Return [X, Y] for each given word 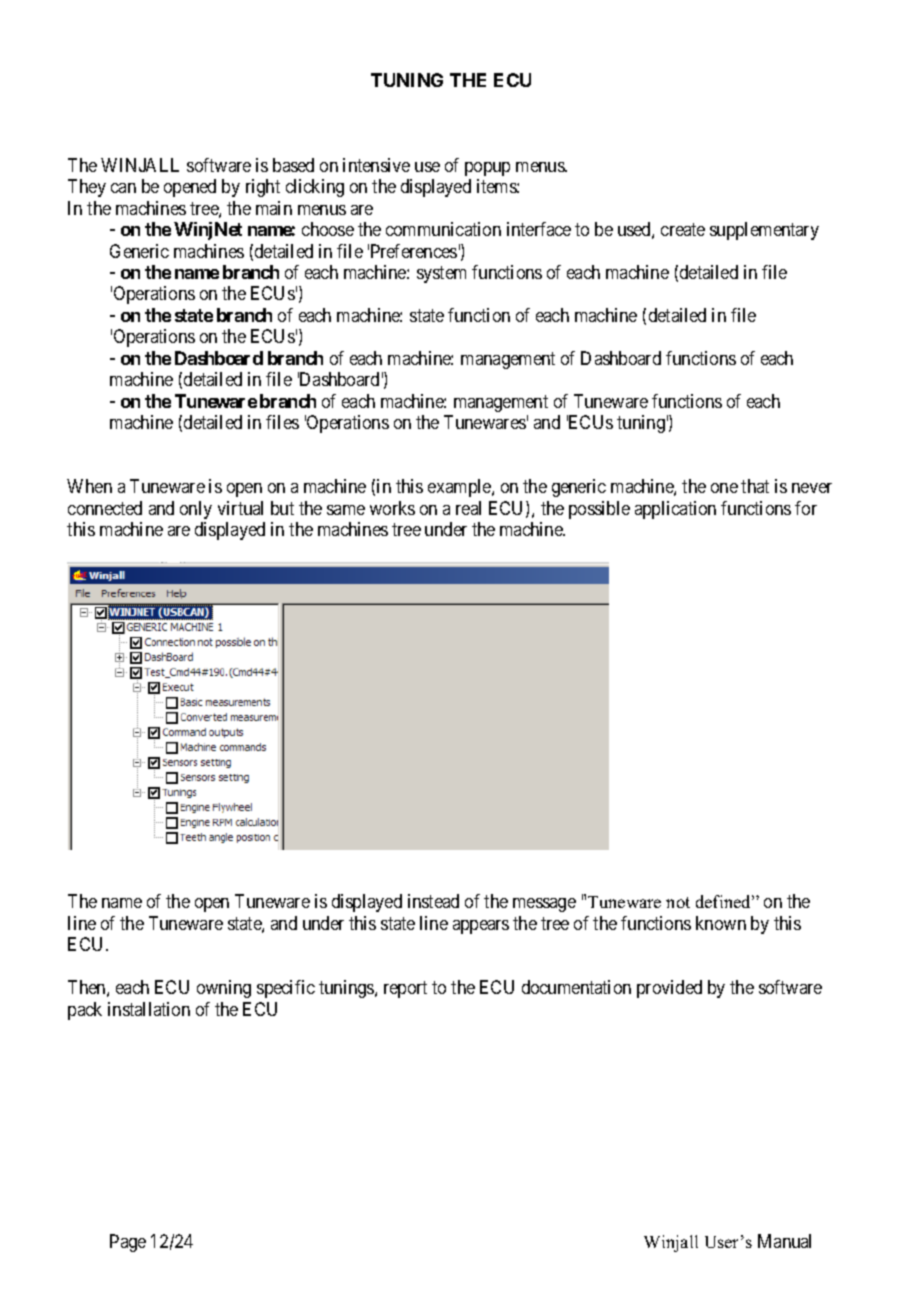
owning [224, 989]
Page [128, 1243]
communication [443, 229]
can [123, 188]
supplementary [764, 231]
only [196, 510]
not [678, 902]
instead [433, 901]
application [675, 510]
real [468, 508]
